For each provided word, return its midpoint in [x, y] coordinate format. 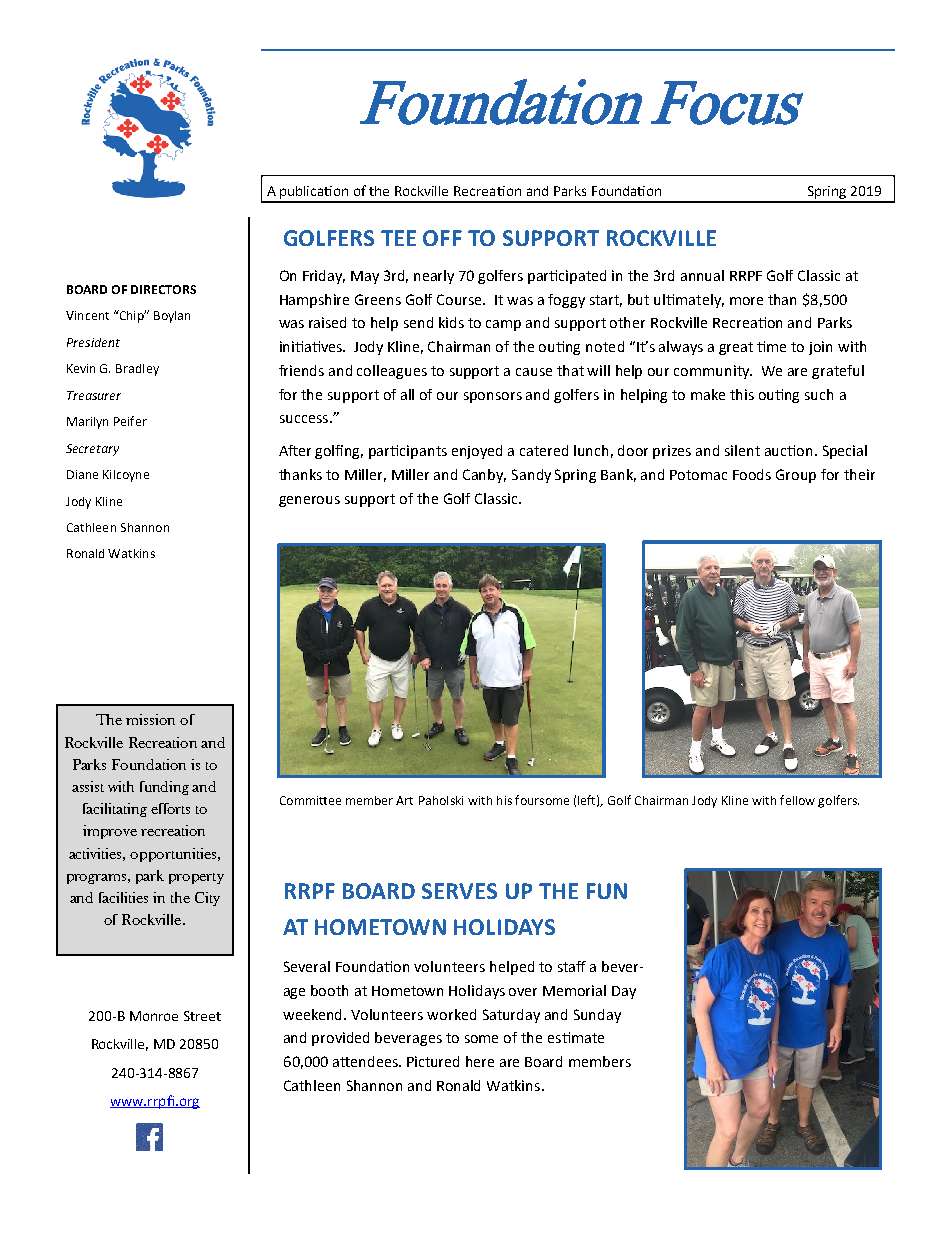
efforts [170, 808]
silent [742, 450]
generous [309, 501]
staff [572, 966]
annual [702, 275]
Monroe [154, 1016]
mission [150, 719]
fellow [797, 800]
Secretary [92, 450]
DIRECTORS [163, 289]
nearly [434, 277]
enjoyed [477, 452]
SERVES [459, 891]
